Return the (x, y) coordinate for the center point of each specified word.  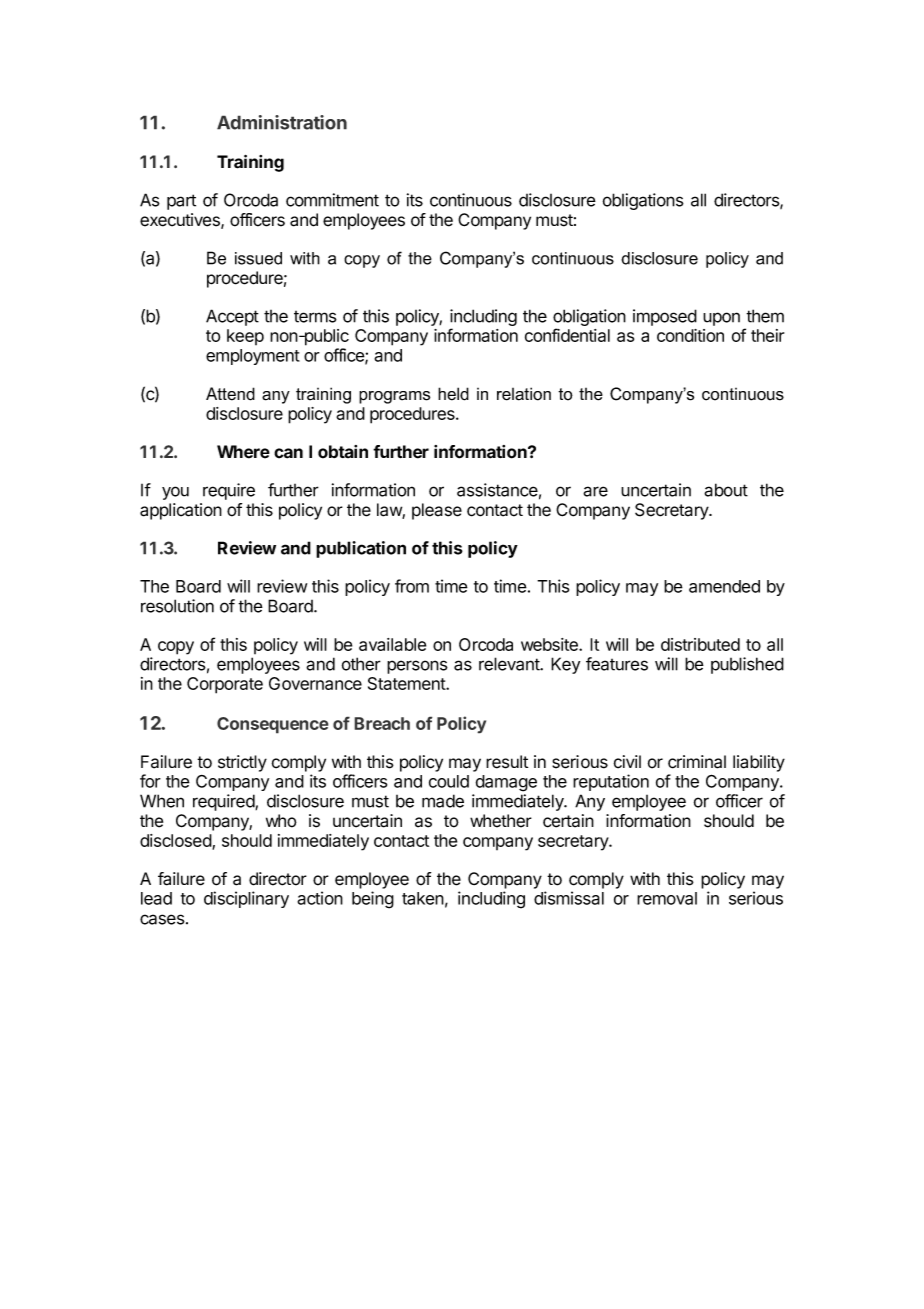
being (373, 900)
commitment (332, 200)
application (181, 511)
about (726, 490)
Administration (282, 122)
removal (667, 898)
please (437, 511)
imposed (665, 317)
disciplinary (246, 899)
